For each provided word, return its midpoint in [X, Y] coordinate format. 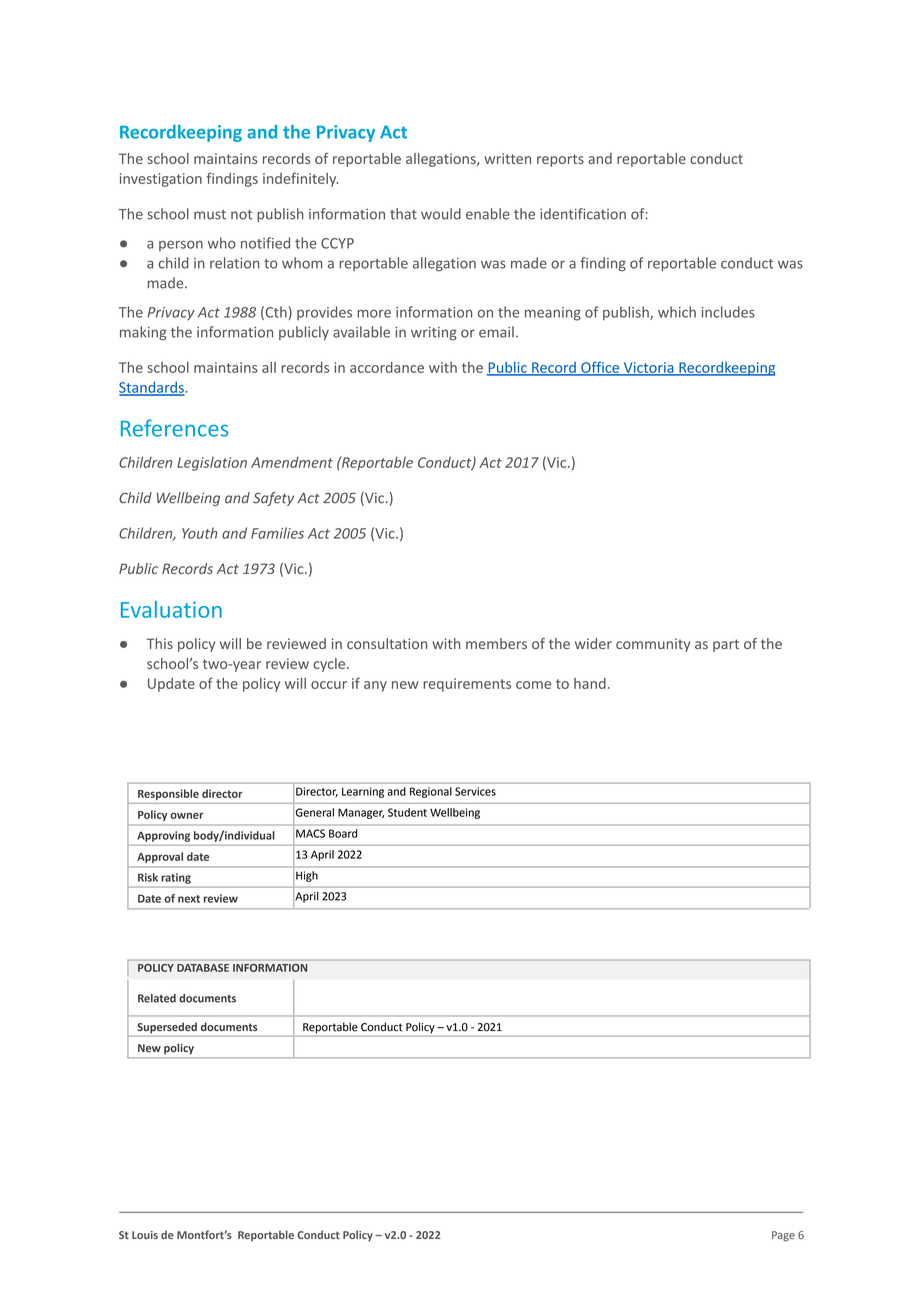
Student [407, 812]
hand [590, 683]
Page [783, 1236]
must [210, 215]
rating [176, 878]
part [726, 645]
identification [583, 214]
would [441, 214]
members [496, 643]
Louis [145, 1235]
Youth [200, 533]
